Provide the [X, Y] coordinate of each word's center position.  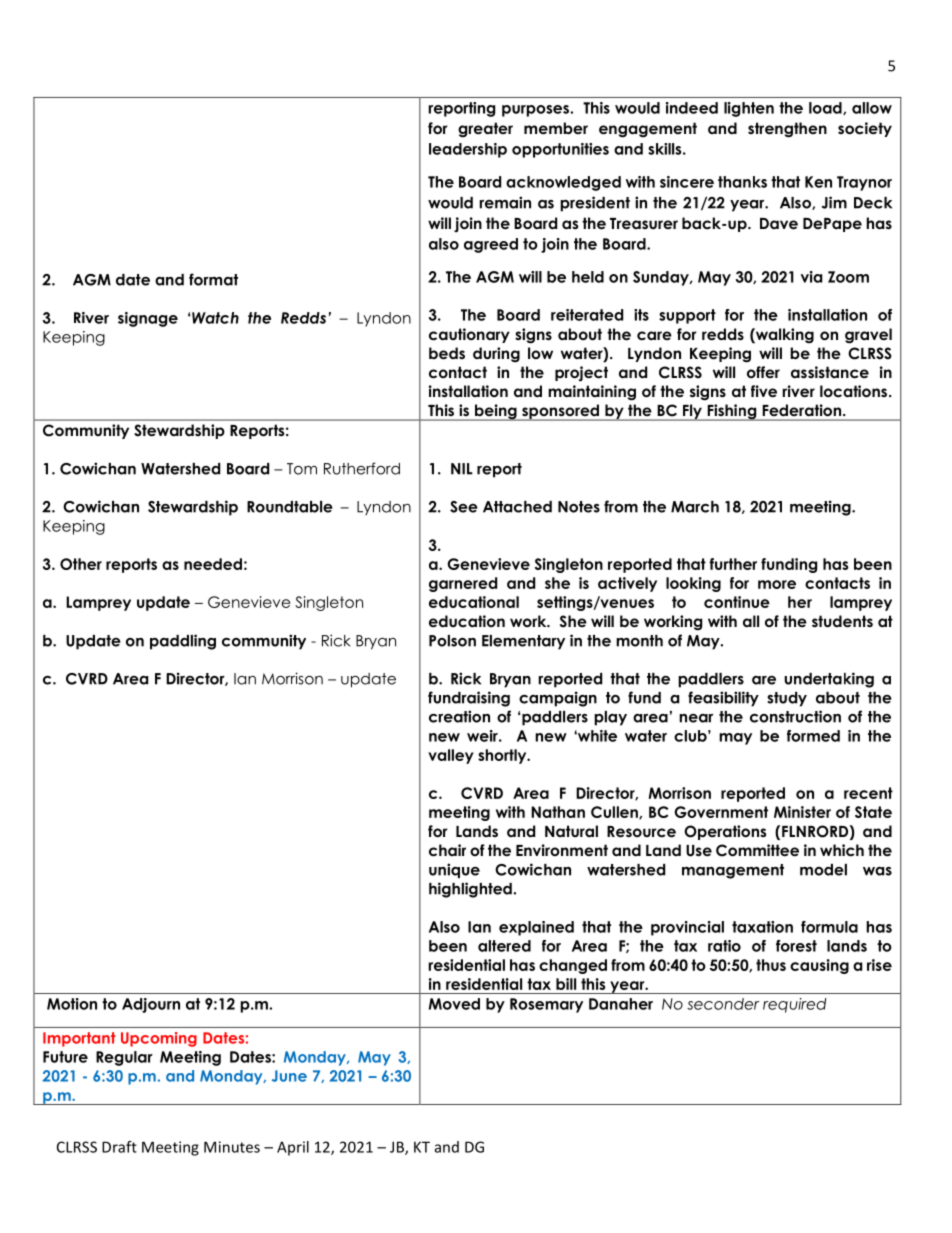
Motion [72, 1004]
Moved [454, 1004]
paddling [183, 642]
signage [148, 319]
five [764, 391]
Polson [452, 641]
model [823, 870]
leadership [468, 150]
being [496, 412]
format [213, 279]
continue [737, 602]
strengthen [787, 130]
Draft [119, 1147]
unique [454, 870]
